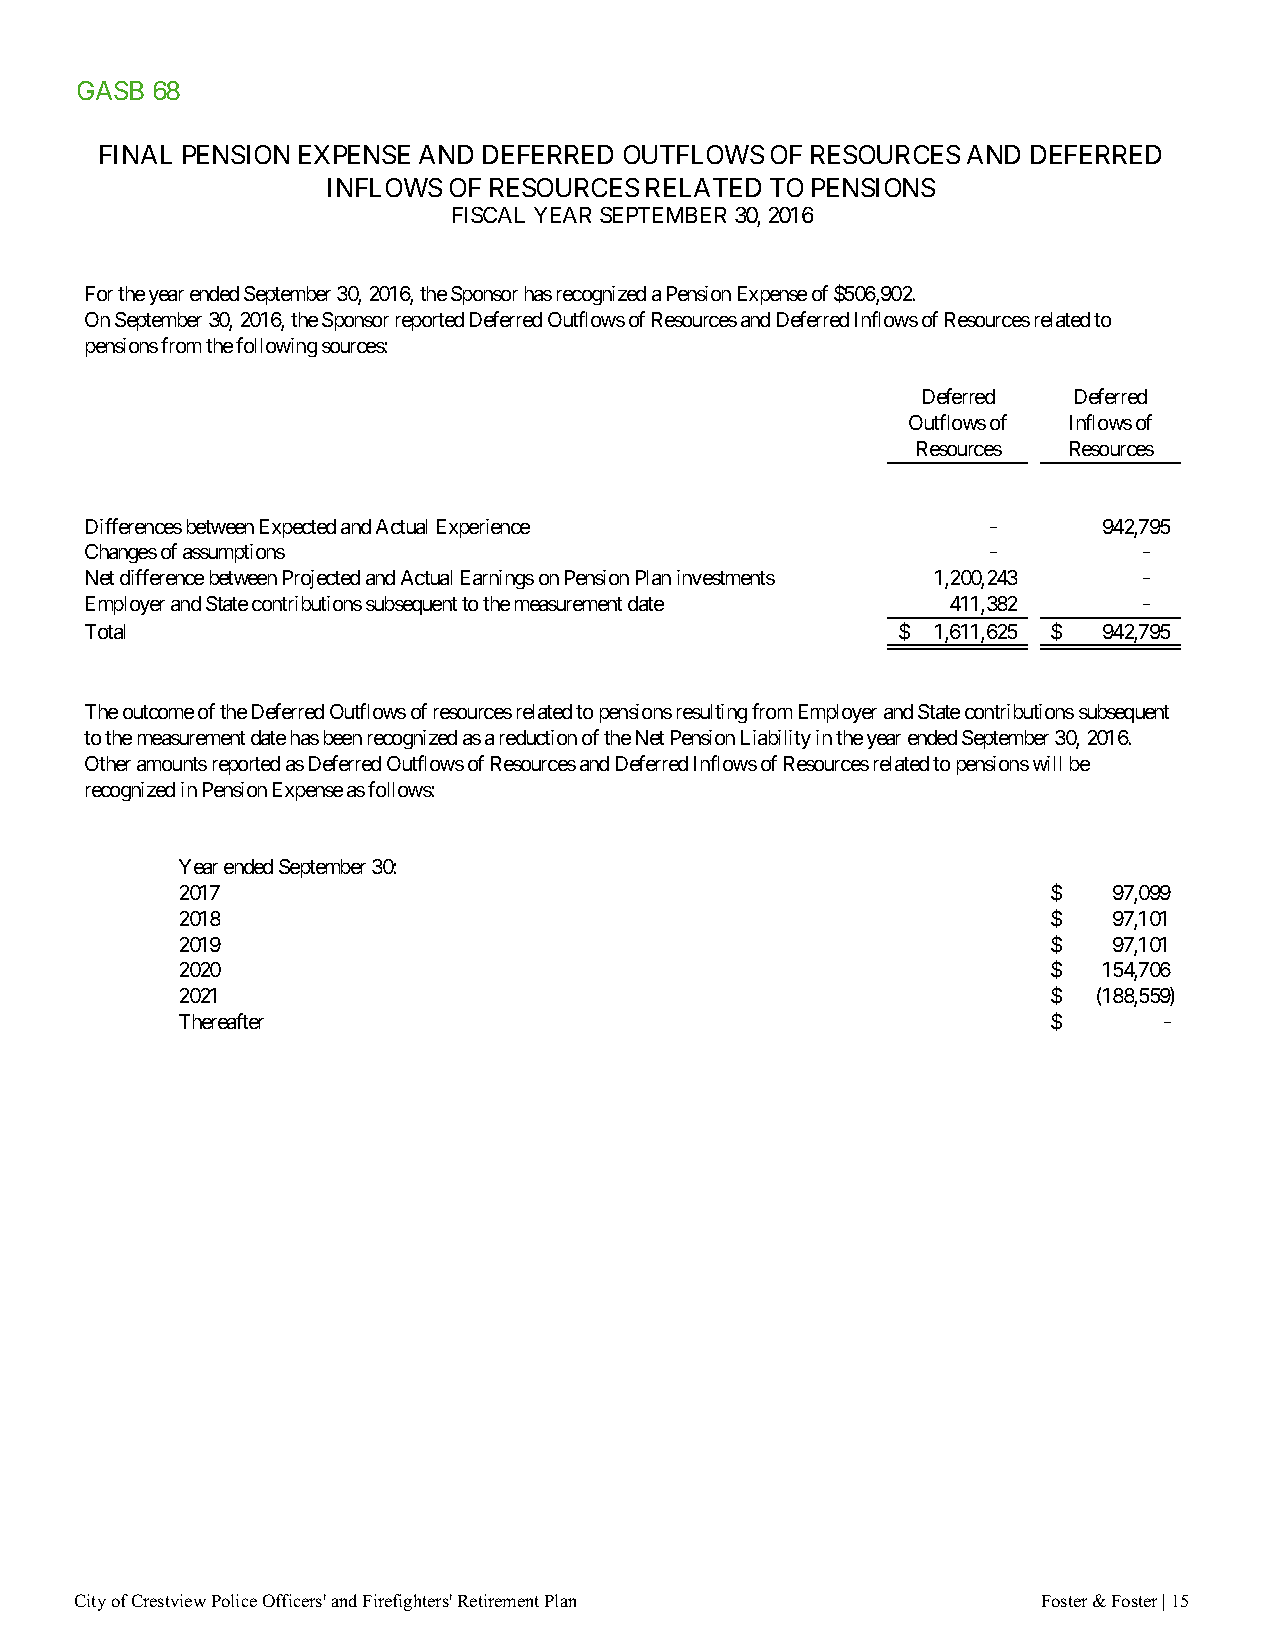  Describe the element at coordinates (489, 215) in the screenshot. I see `FISCAL` at that location.
